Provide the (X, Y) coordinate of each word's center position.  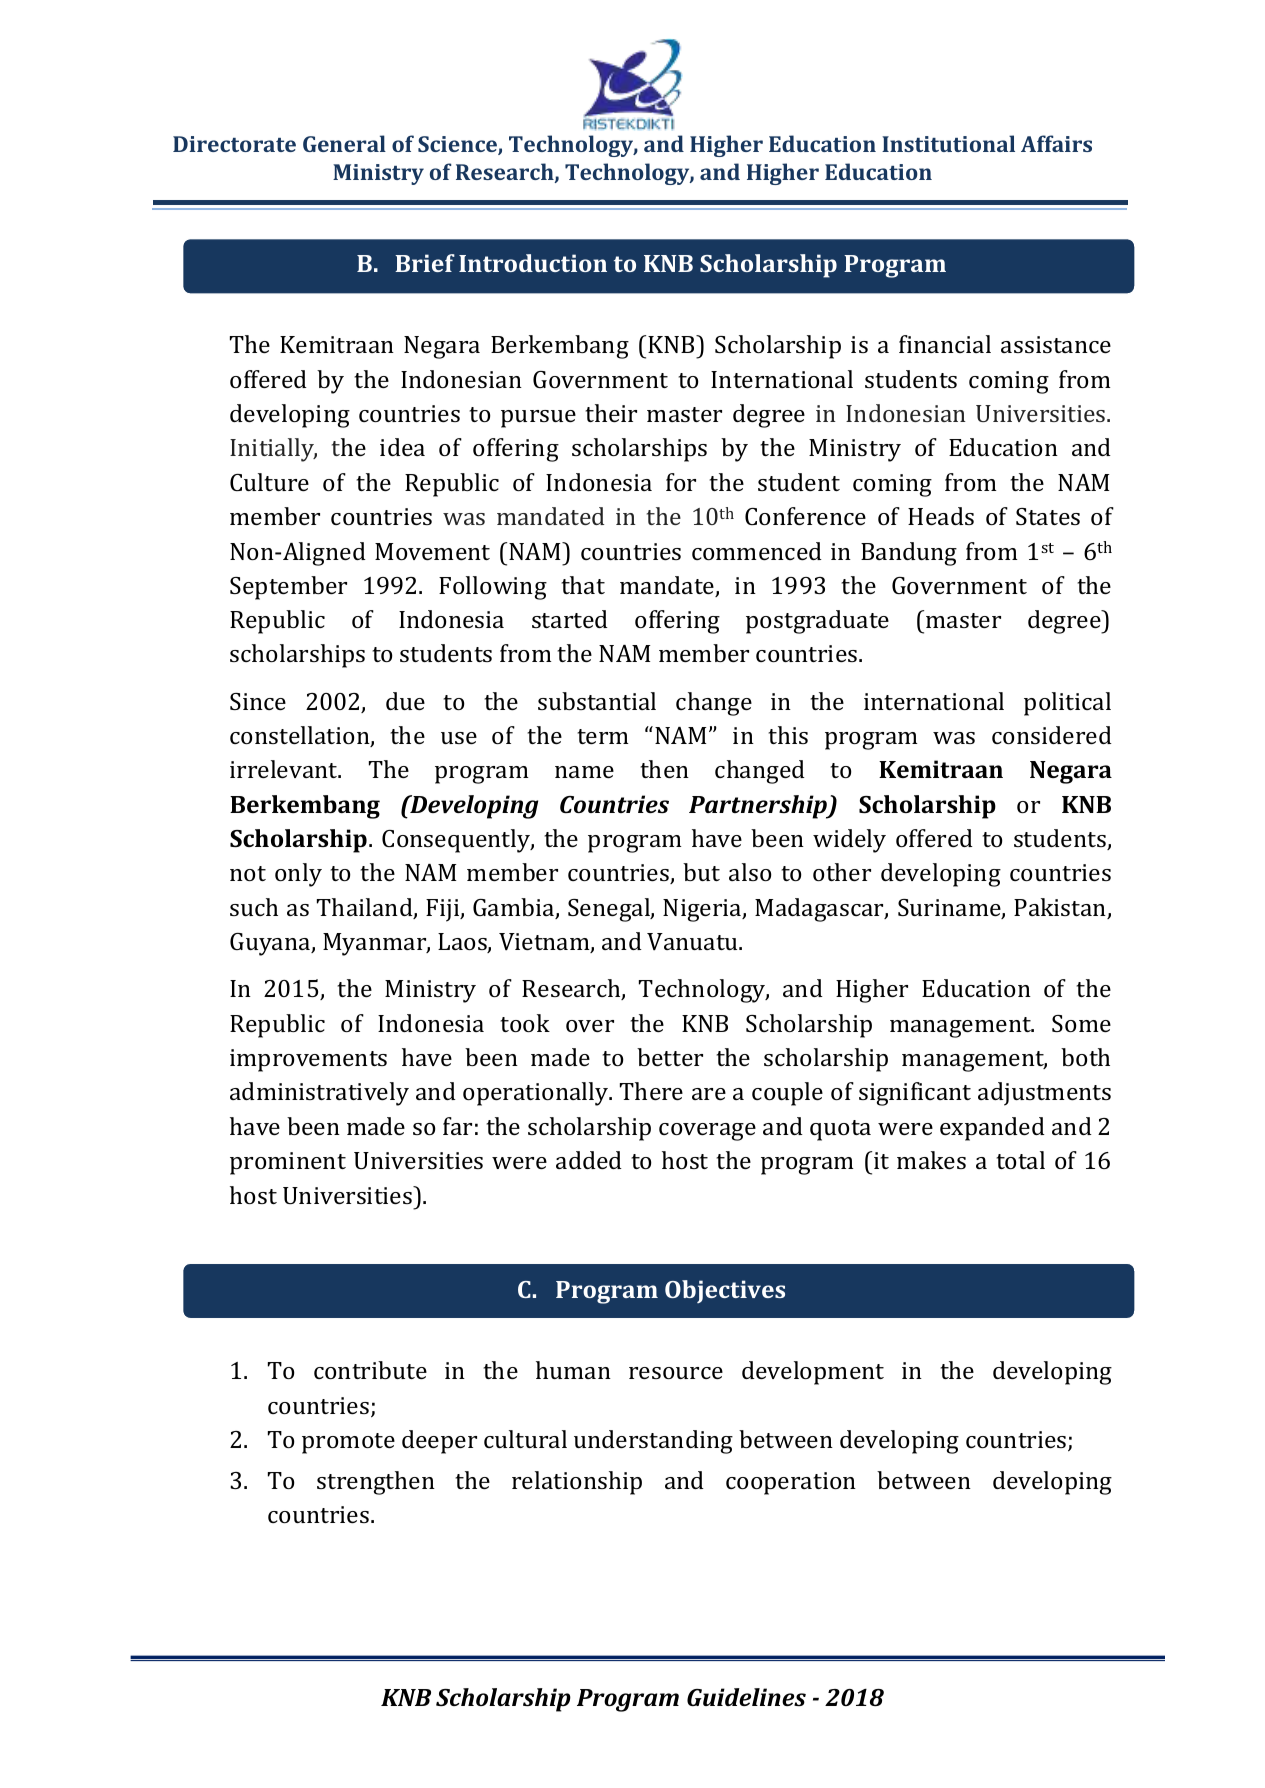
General (344, 143)
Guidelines (746, 1697)
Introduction (533, 263)
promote (348, 1443)
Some (1081, 1023)
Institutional (948, 143)
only (298, 875)
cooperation (791, 1483)
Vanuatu (694, 942)
